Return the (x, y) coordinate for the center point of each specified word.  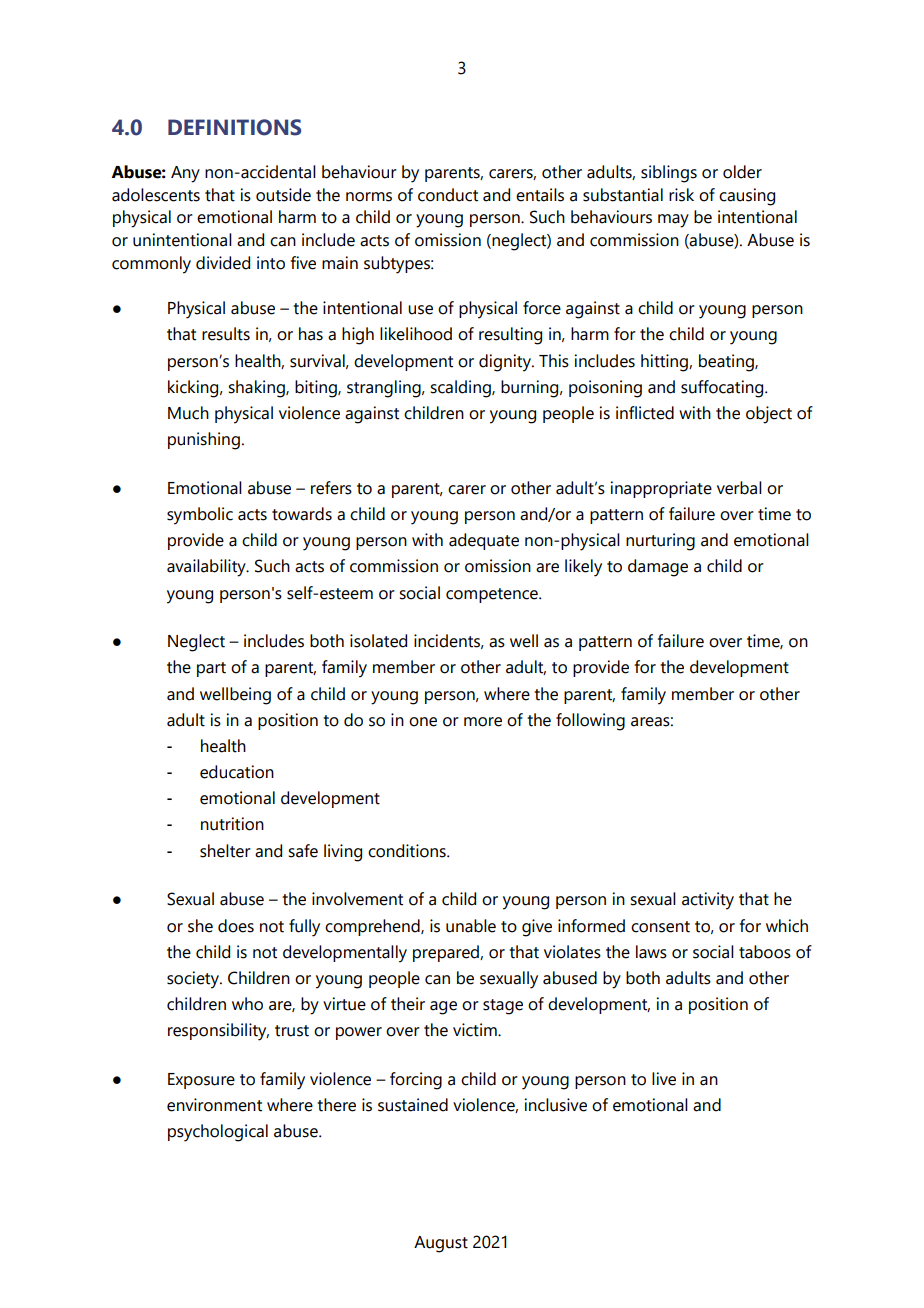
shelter (225, 851)
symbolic (200, 516)
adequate (484, 541)
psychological (218, 1133)
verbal (739, 488)
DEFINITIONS (234, 127)
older (742, 172)
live (664, 1079)
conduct (448, 195)
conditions (408, 851)
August (441, 1244)
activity (708, 901)
